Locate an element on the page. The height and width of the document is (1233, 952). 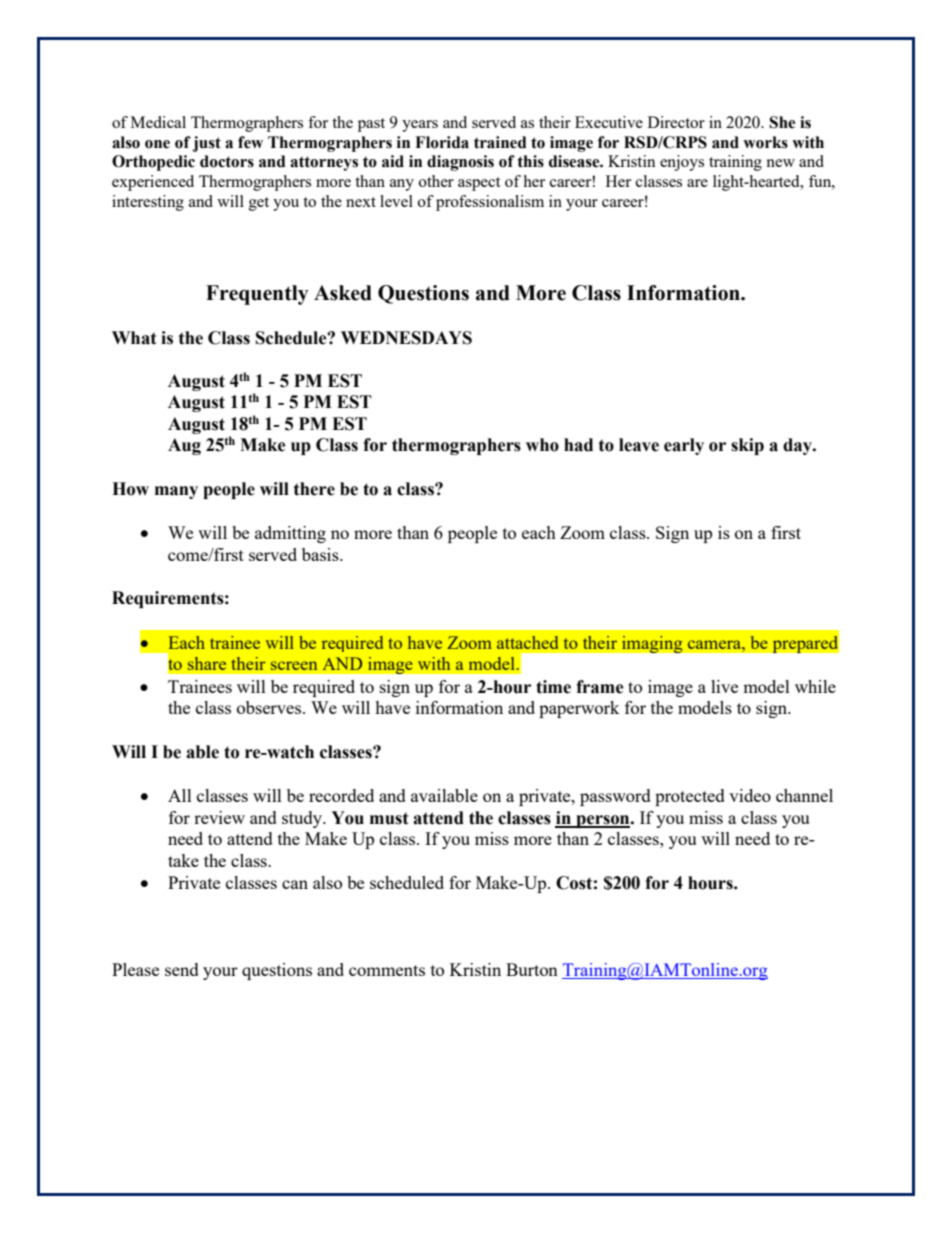
attached is located at coordinates (527, 642).
